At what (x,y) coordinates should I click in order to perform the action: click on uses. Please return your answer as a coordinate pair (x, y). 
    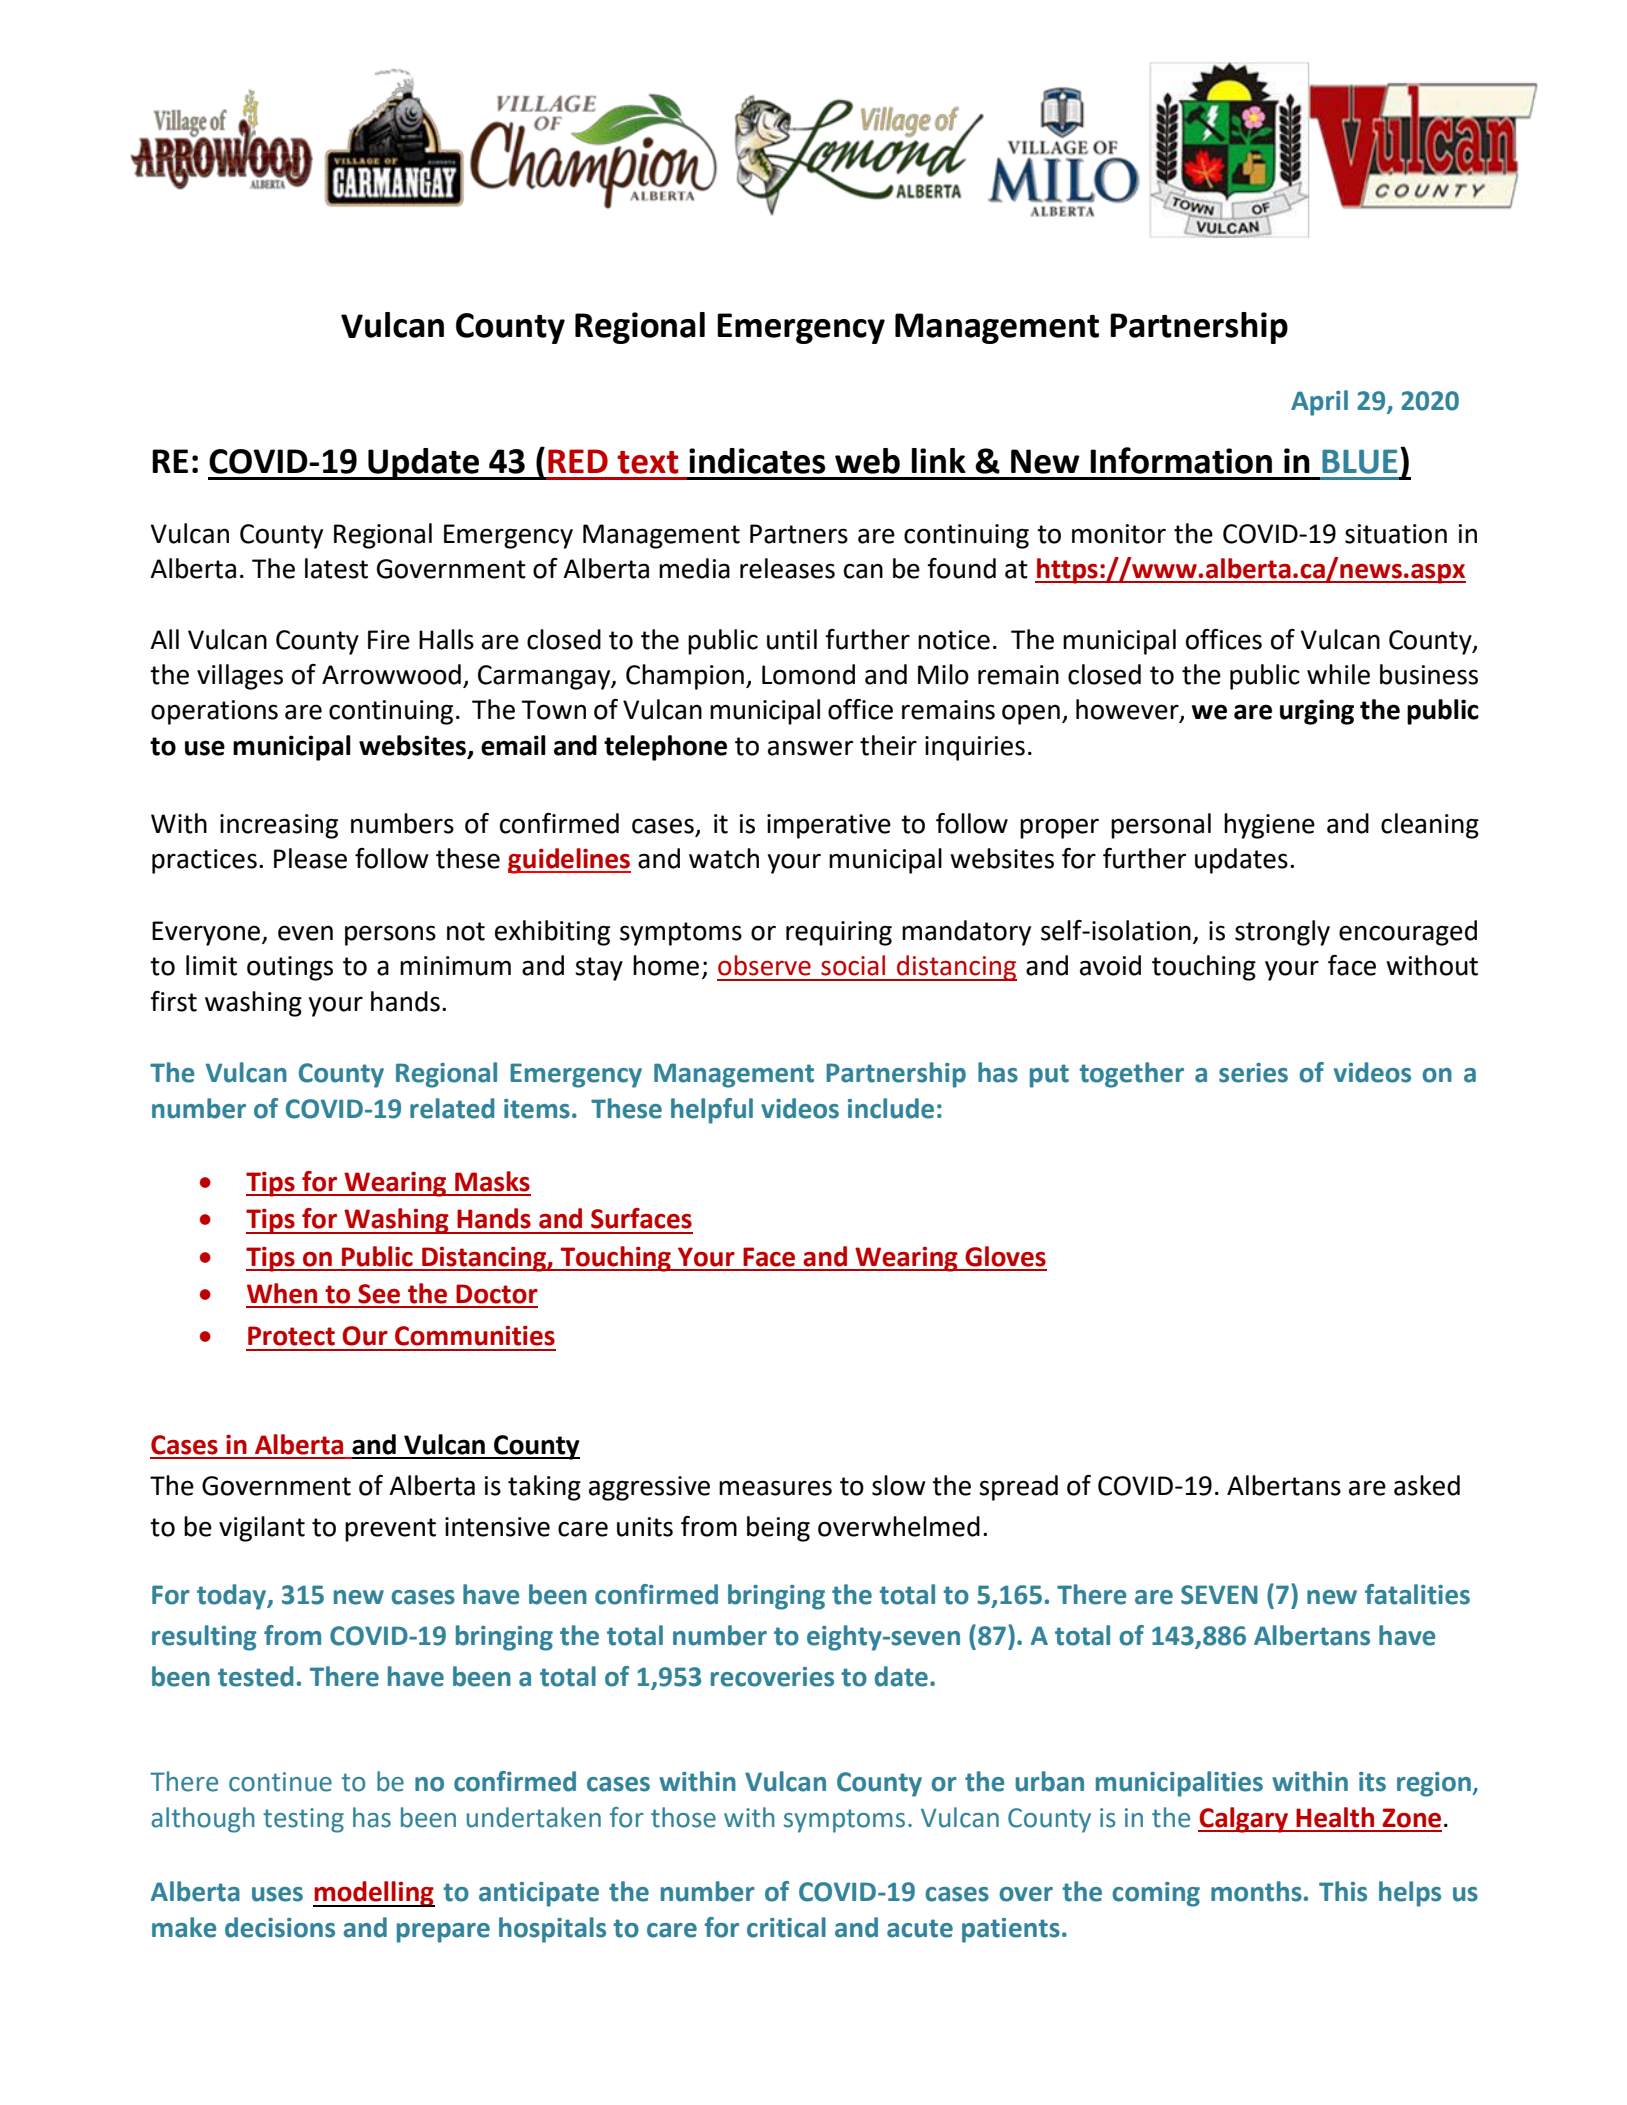
    Looking at the image, I should click on (277, 1894).
